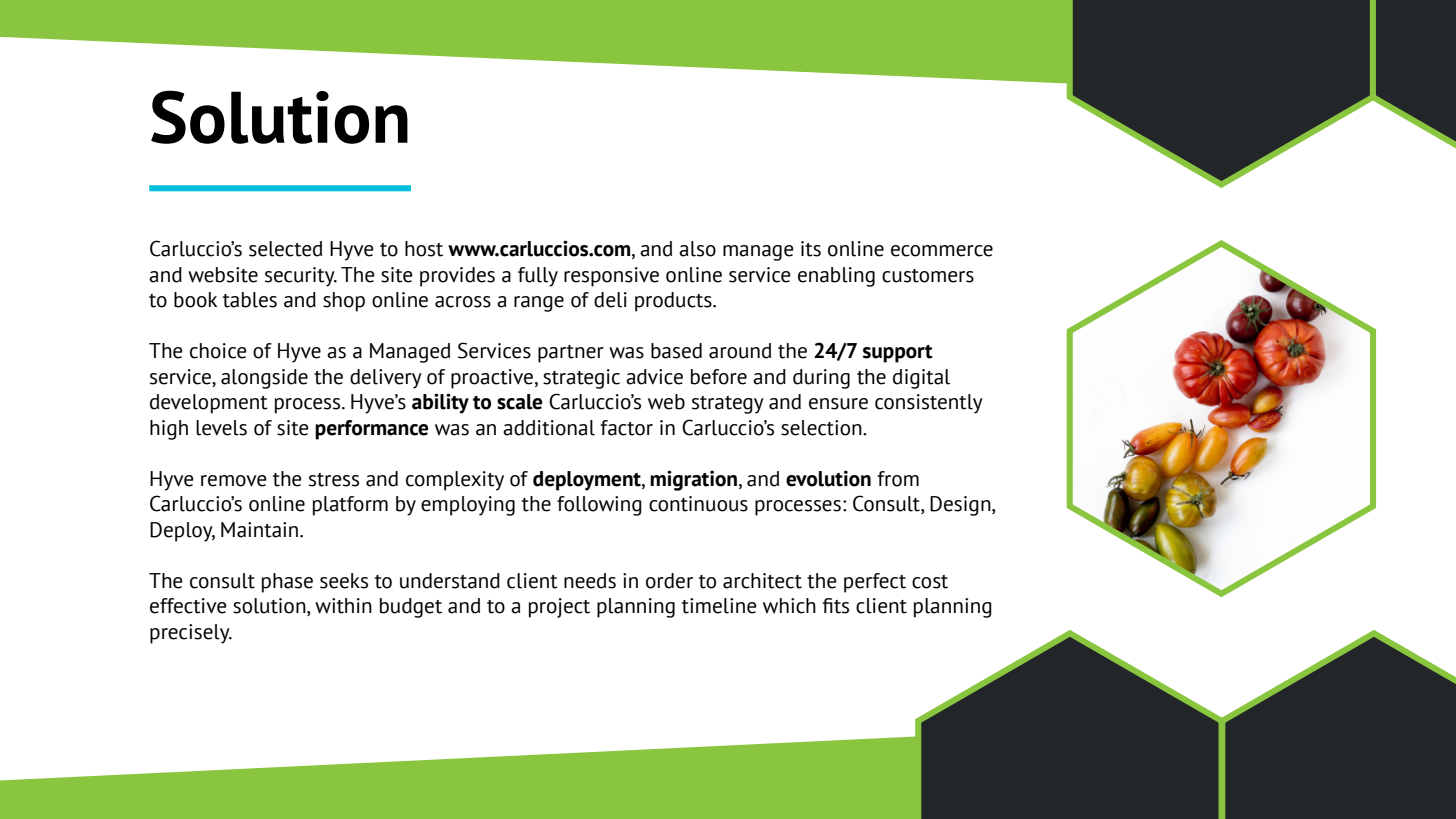 This document has height=819, width=1456. Describe the element at coordinates (821, 379) in the document. I see `during` at that location.
